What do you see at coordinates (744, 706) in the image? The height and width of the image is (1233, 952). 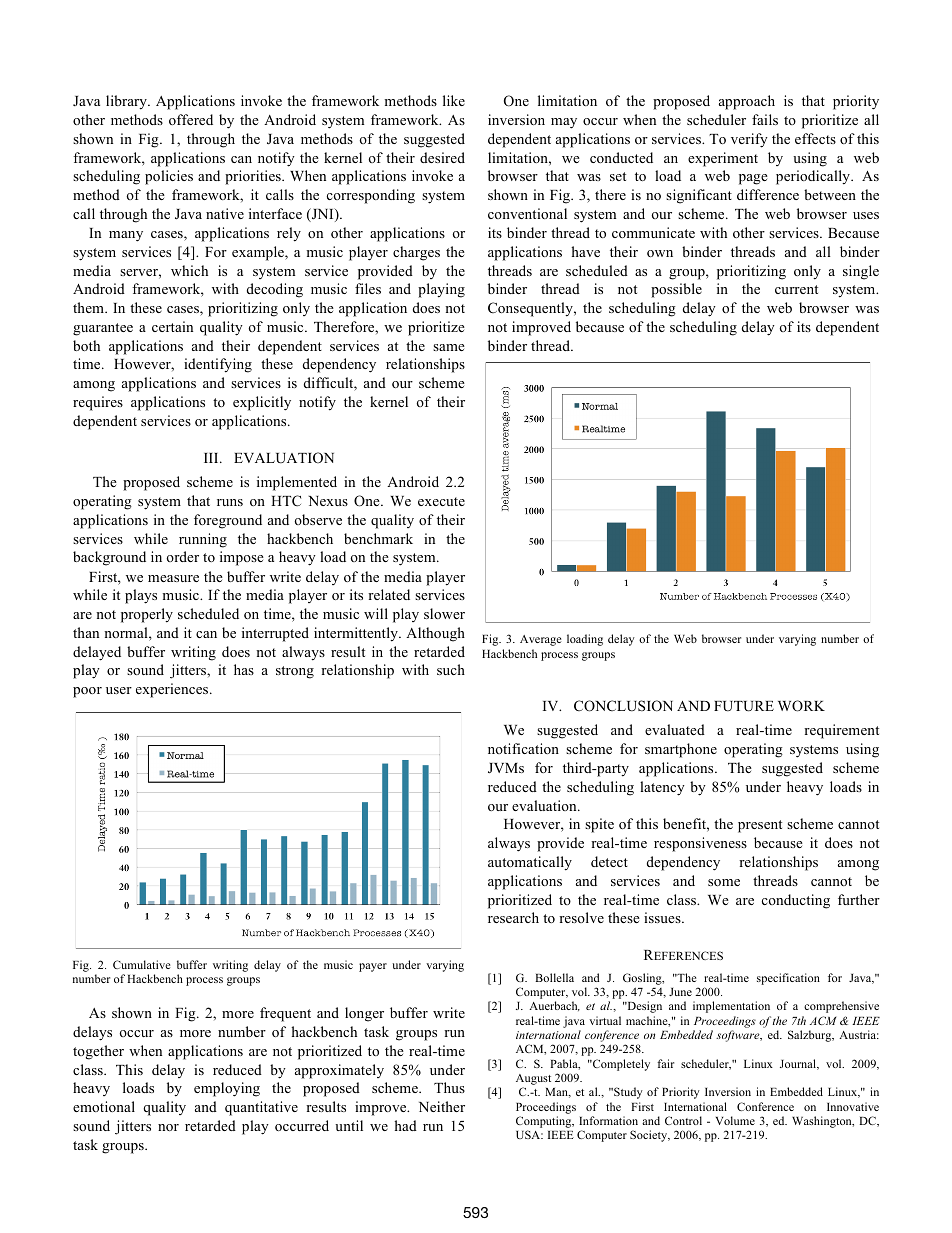 I see `FUTURE` at bounding box center [744, 706].
